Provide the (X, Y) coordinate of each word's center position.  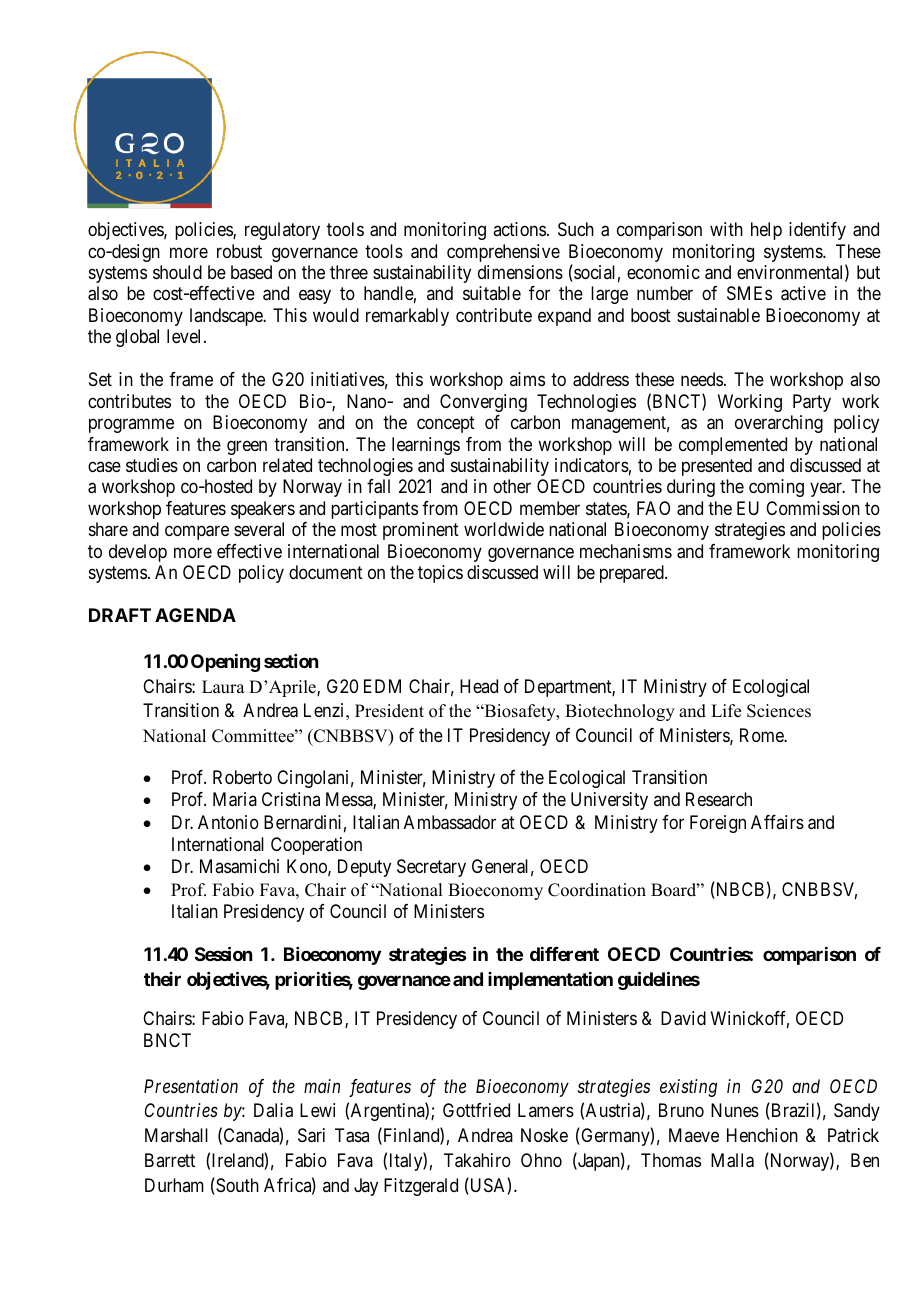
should (177, 272)
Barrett (170, 1160)
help (766, 231)
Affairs (777, 822)
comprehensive (503, 253)
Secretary (431, 868)
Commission (813, 508)
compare (197, 533)
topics (440, 574)
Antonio (228, 822)
